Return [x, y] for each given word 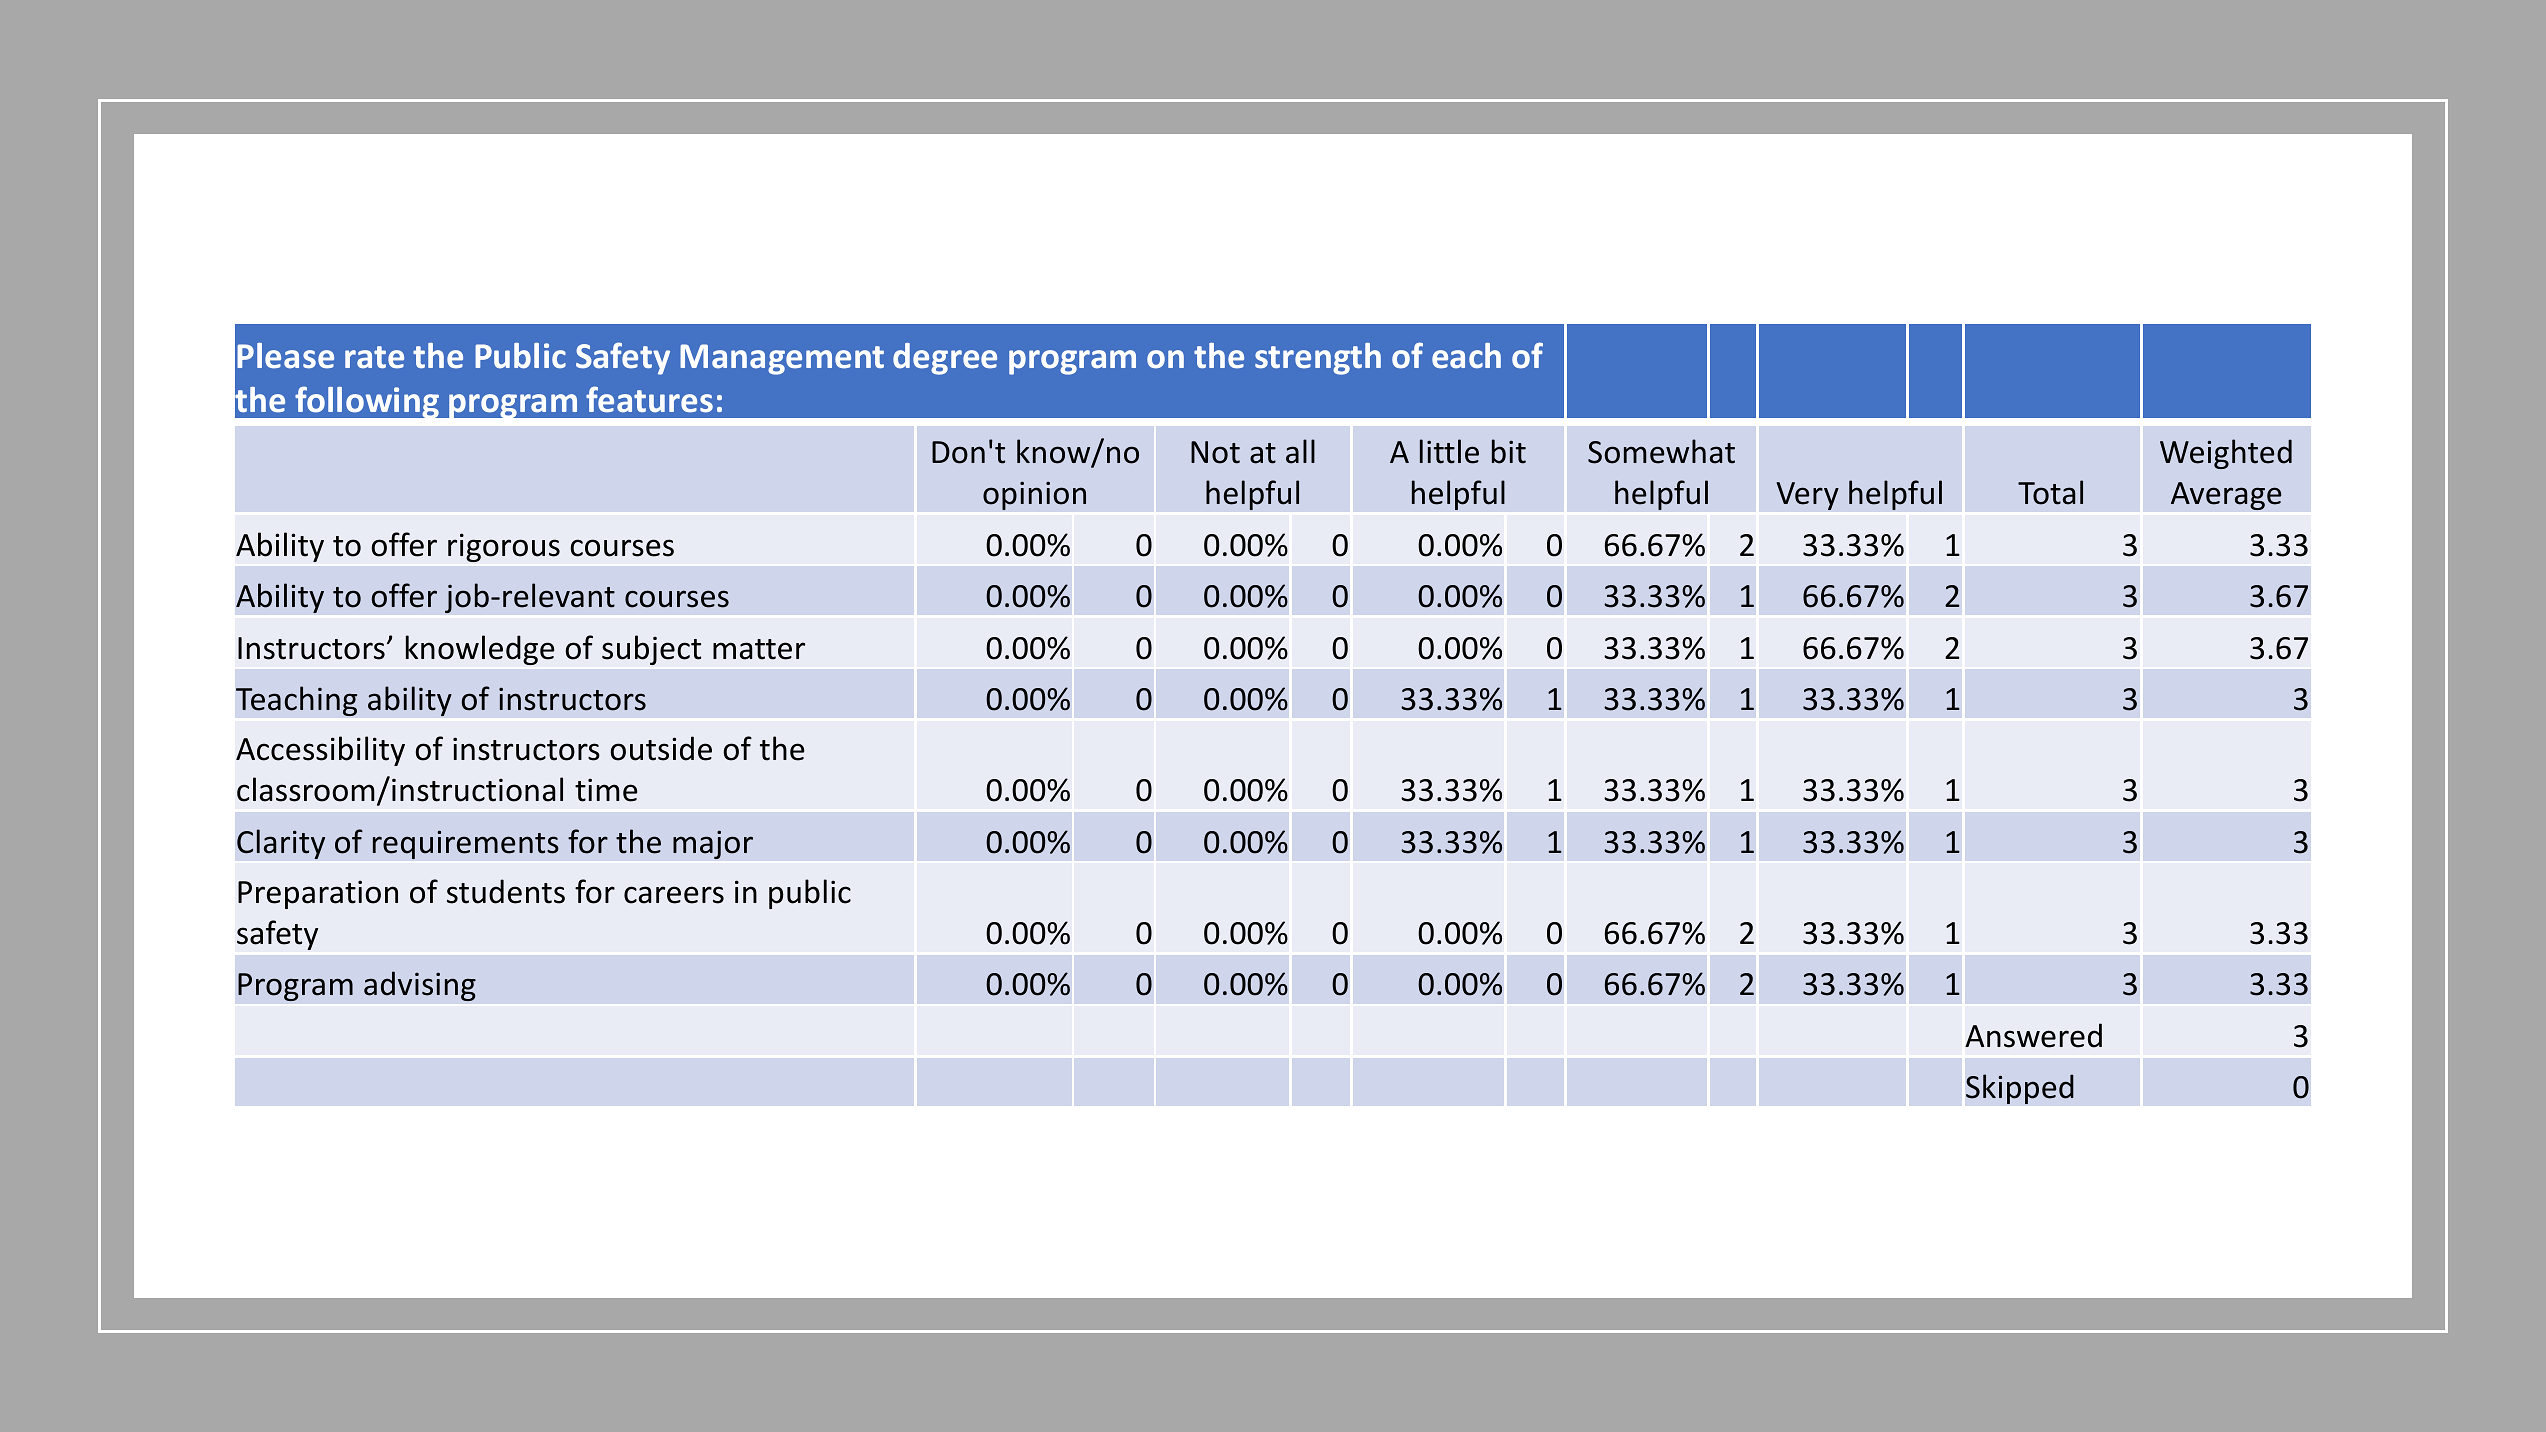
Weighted [2226, 454]
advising [420, 986]
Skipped [2020, 1089]
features [649, 399]
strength [1318, 359]
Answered [2033, 1035]
